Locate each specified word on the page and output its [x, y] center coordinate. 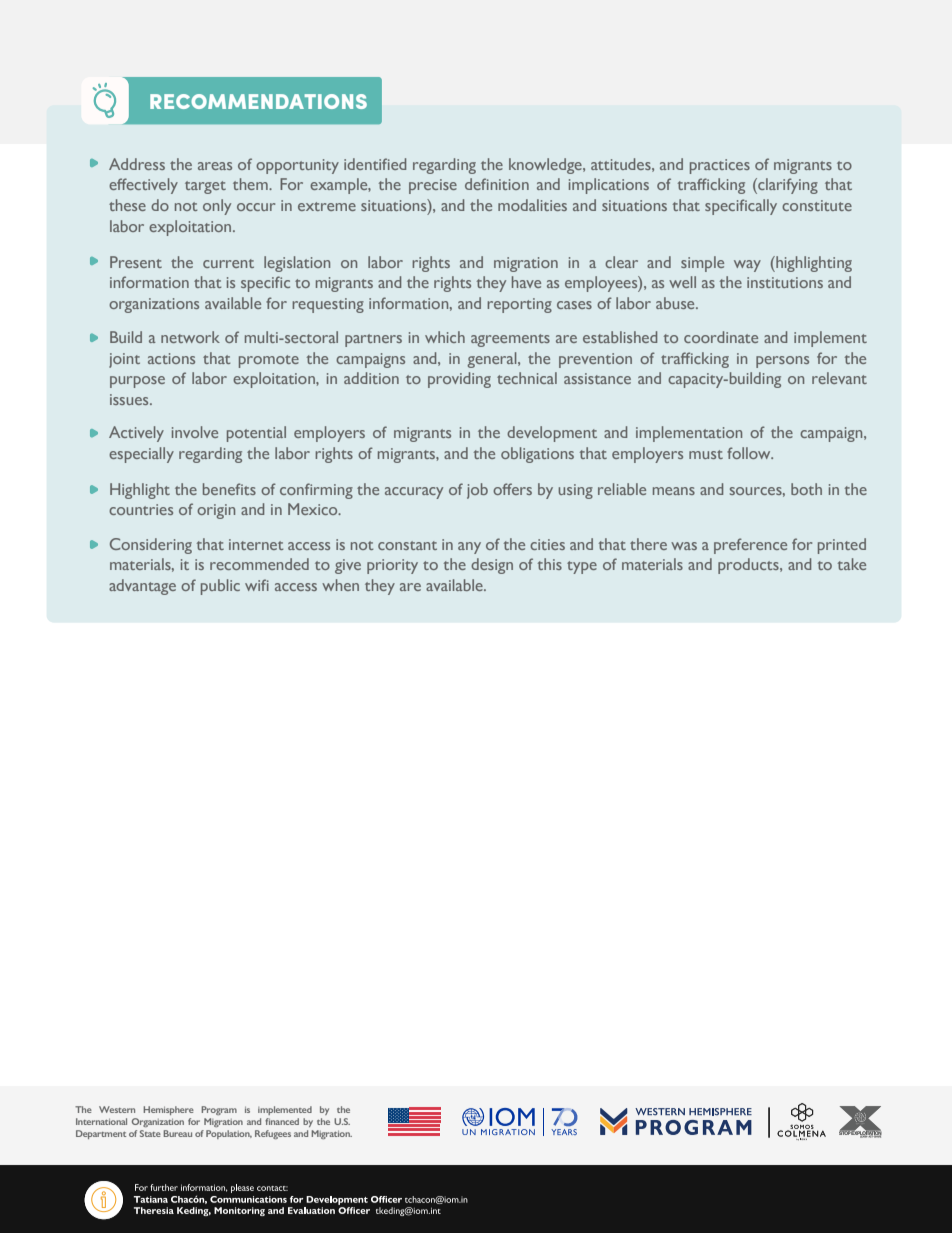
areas [215, 166]
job [477, 491]
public [220, 587]
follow [750, 453]
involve [195, 432]
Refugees [273, 1134]
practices [720, 166]
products [749, 566]
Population [229, 1134]
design [492, 566]
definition [497, 184]
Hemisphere [168, 1110]
